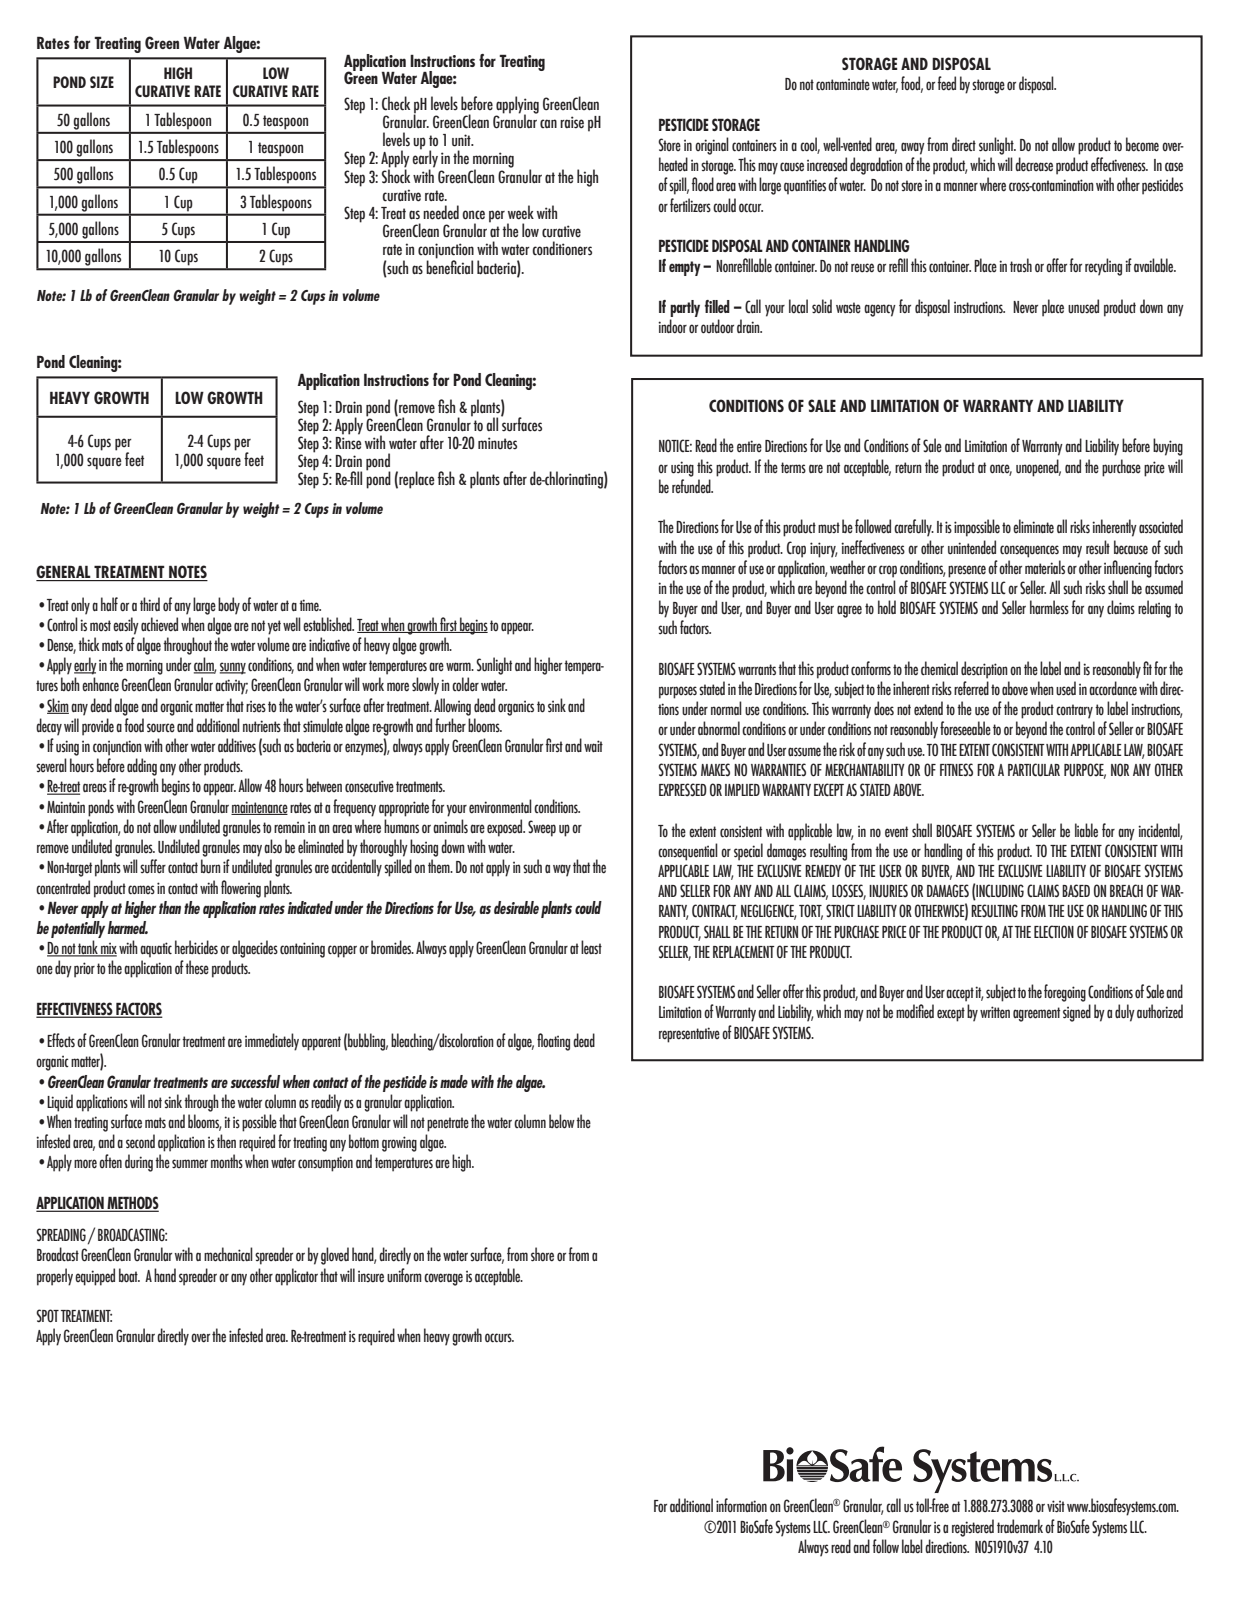 The height and width of the page is (1601, 1238). What do you see at coordinates (1045, 567) in the page?
I see `materials` at bounding box center [1045, 567].
